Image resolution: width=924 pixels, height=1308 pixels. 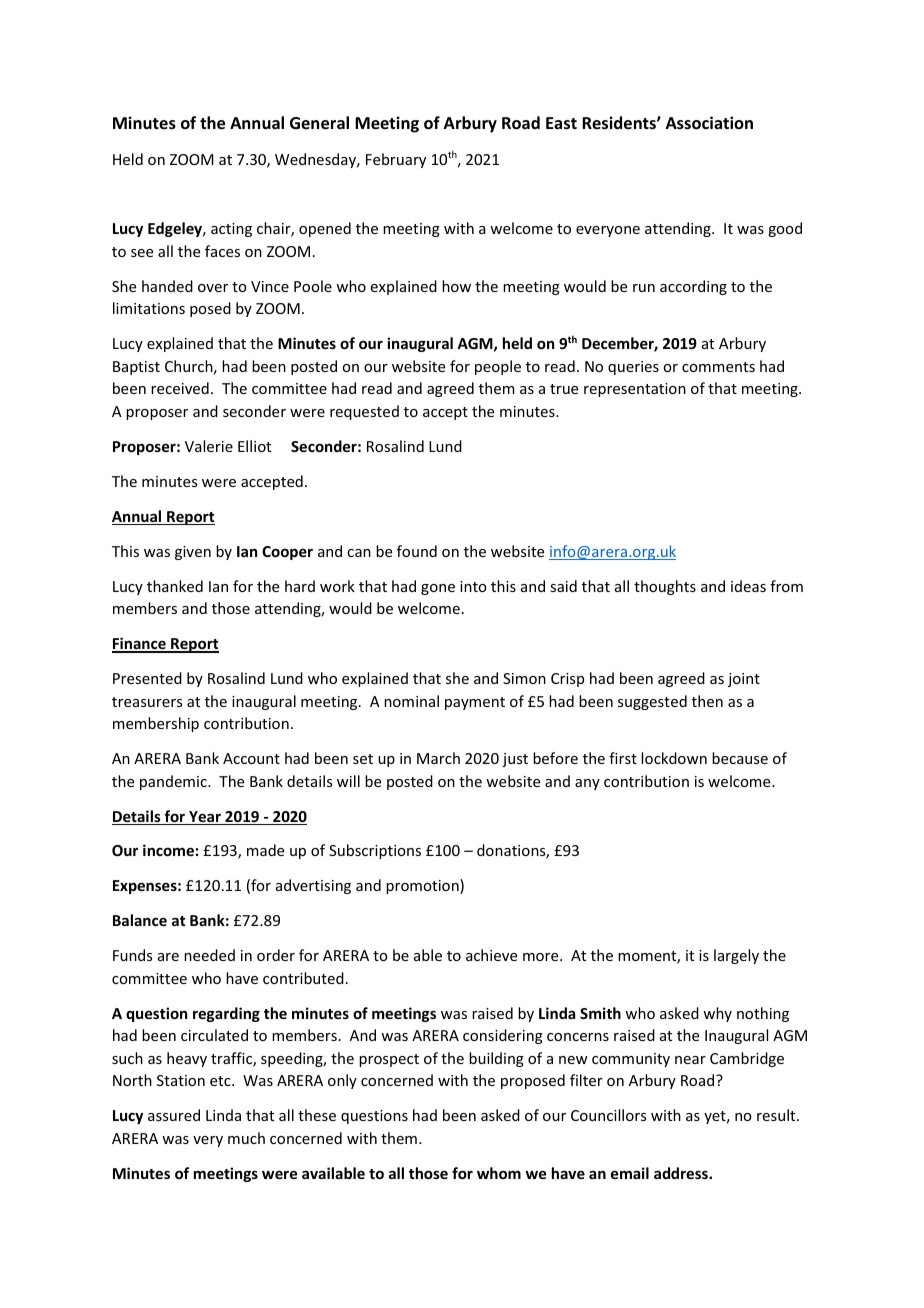 What do you see at coordinates (709, 123) in the image?
I see `Association` at bounding box center [709, 123].
